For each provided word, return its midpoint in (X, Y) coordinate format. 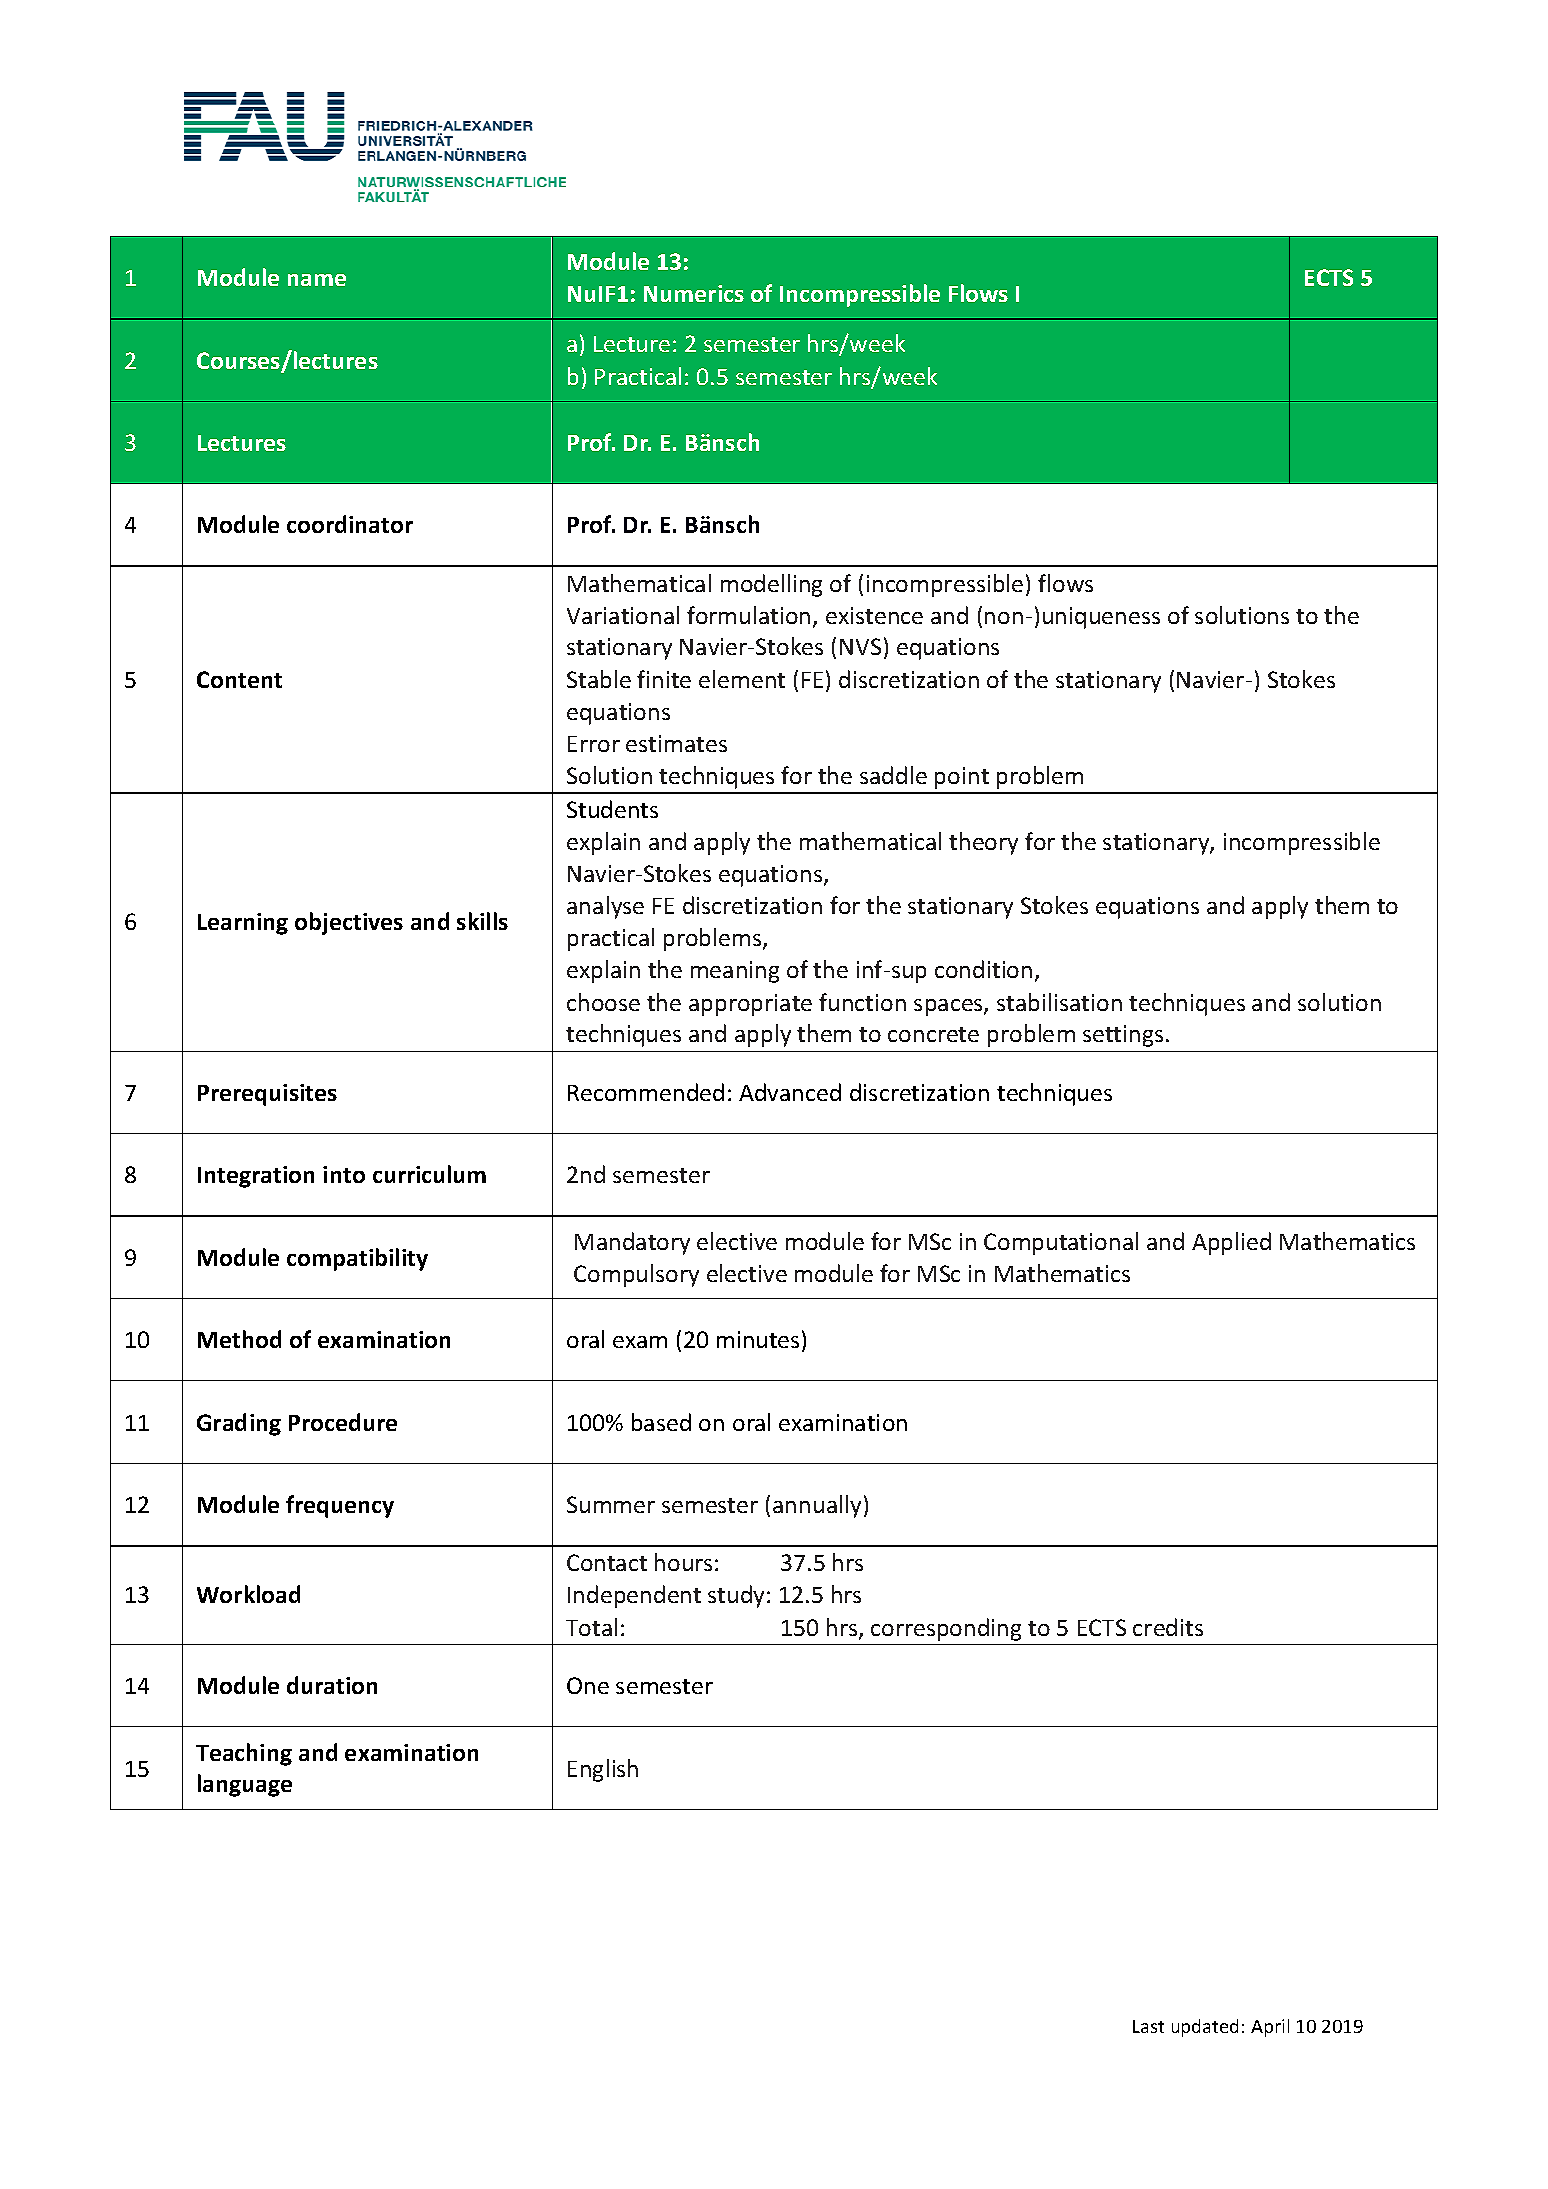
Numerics (694, 293)
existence (874, 615)
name (317, 280)
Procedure (343, 1422)
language (245, 1785)
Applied (1231, 1243)
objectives (349, 923)
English (603, 1770)
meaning (735, 972)
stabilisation (1059, 1002)
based (661, 1422)
